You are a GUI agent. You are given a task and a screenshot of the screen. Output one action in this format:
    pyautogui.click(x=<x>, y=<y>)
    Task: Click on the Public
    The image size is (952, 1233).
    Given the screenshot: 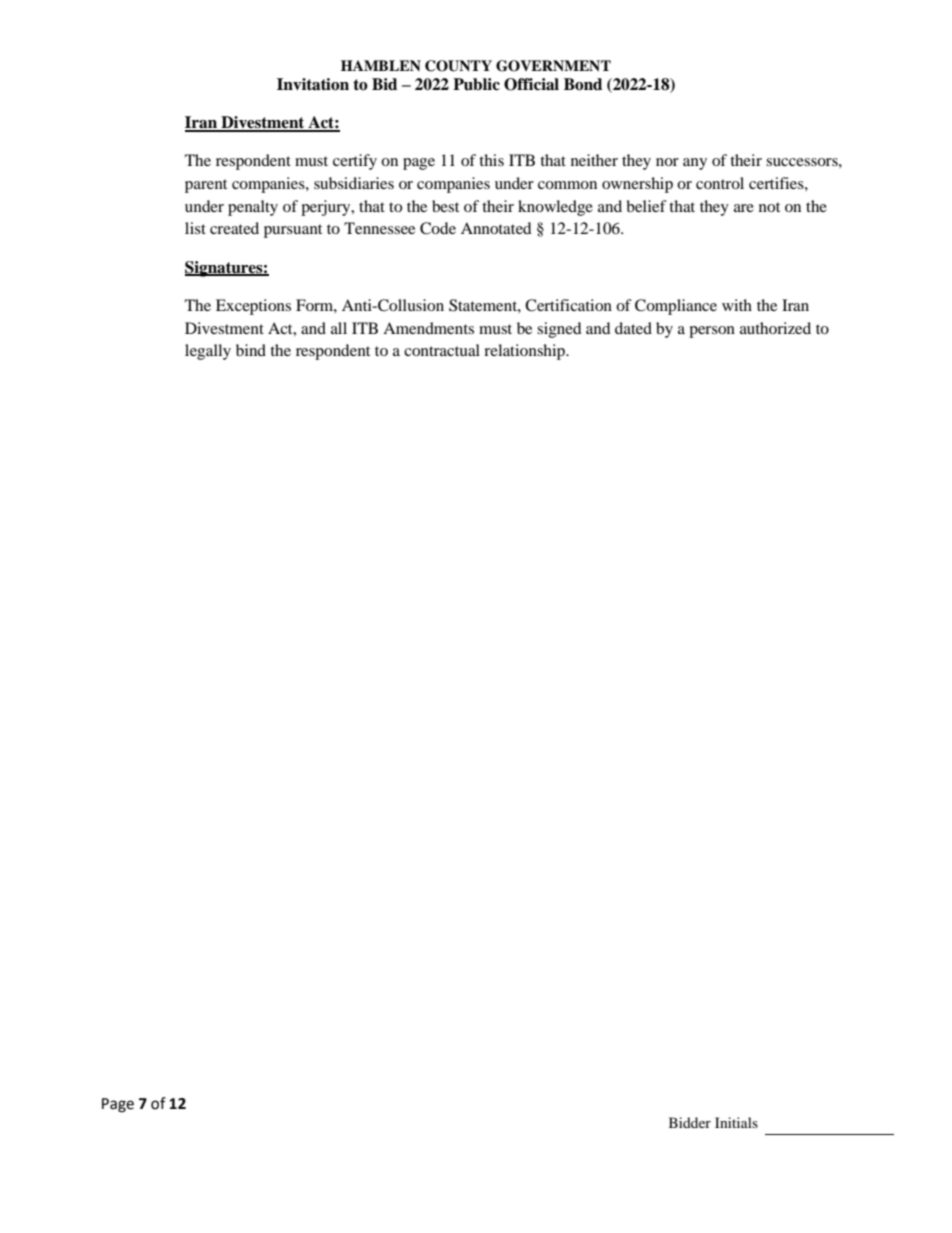 What is the action you would take?
    pyautogui.click(x=476, y=84)
